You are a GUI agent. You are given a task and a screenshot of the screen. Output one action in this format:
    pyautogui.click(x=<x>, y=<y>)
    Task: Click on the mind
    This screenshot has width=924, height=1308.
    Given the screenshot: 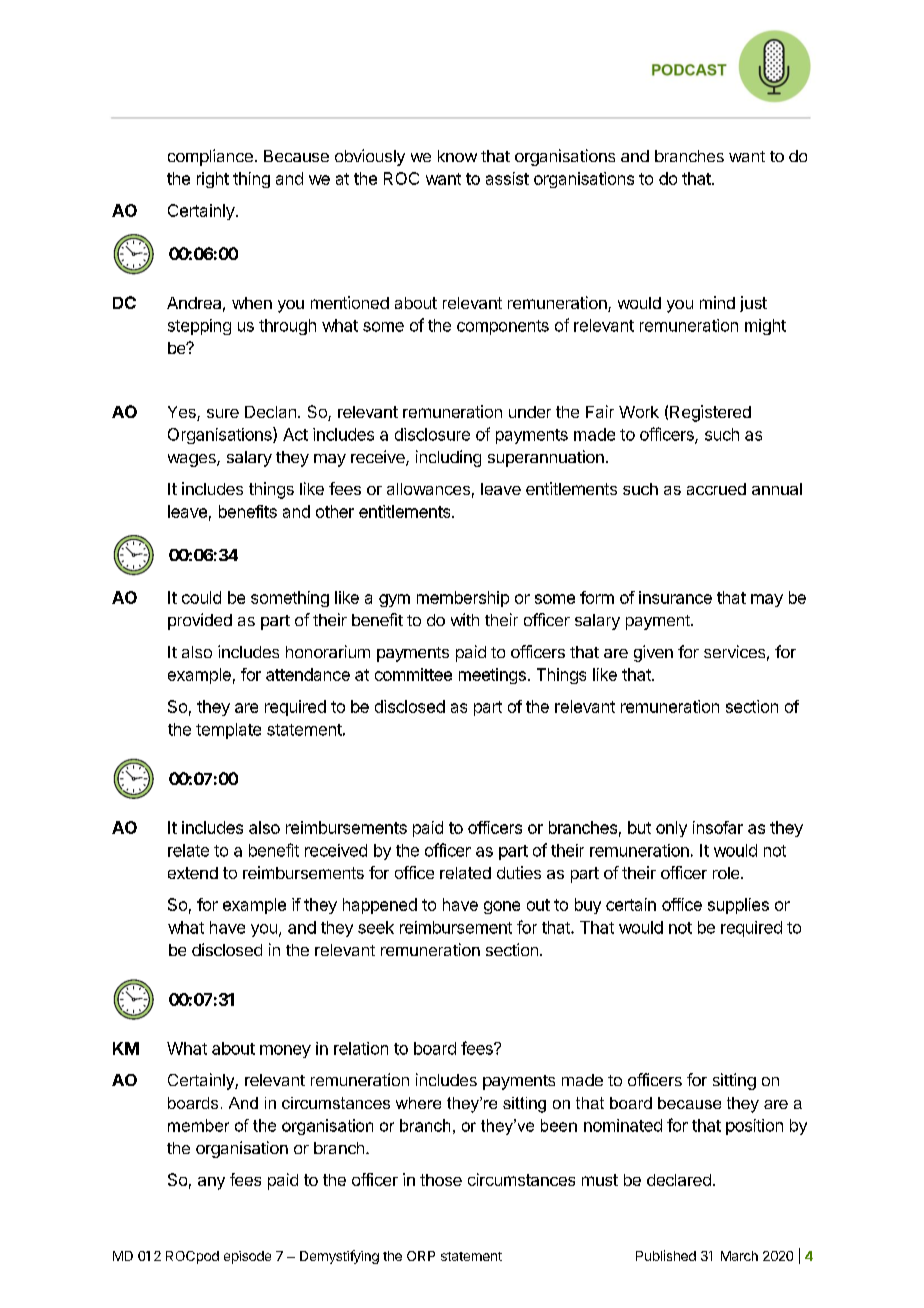 What is the action you would take?
    pyautogui.click(x=717, y=302)
